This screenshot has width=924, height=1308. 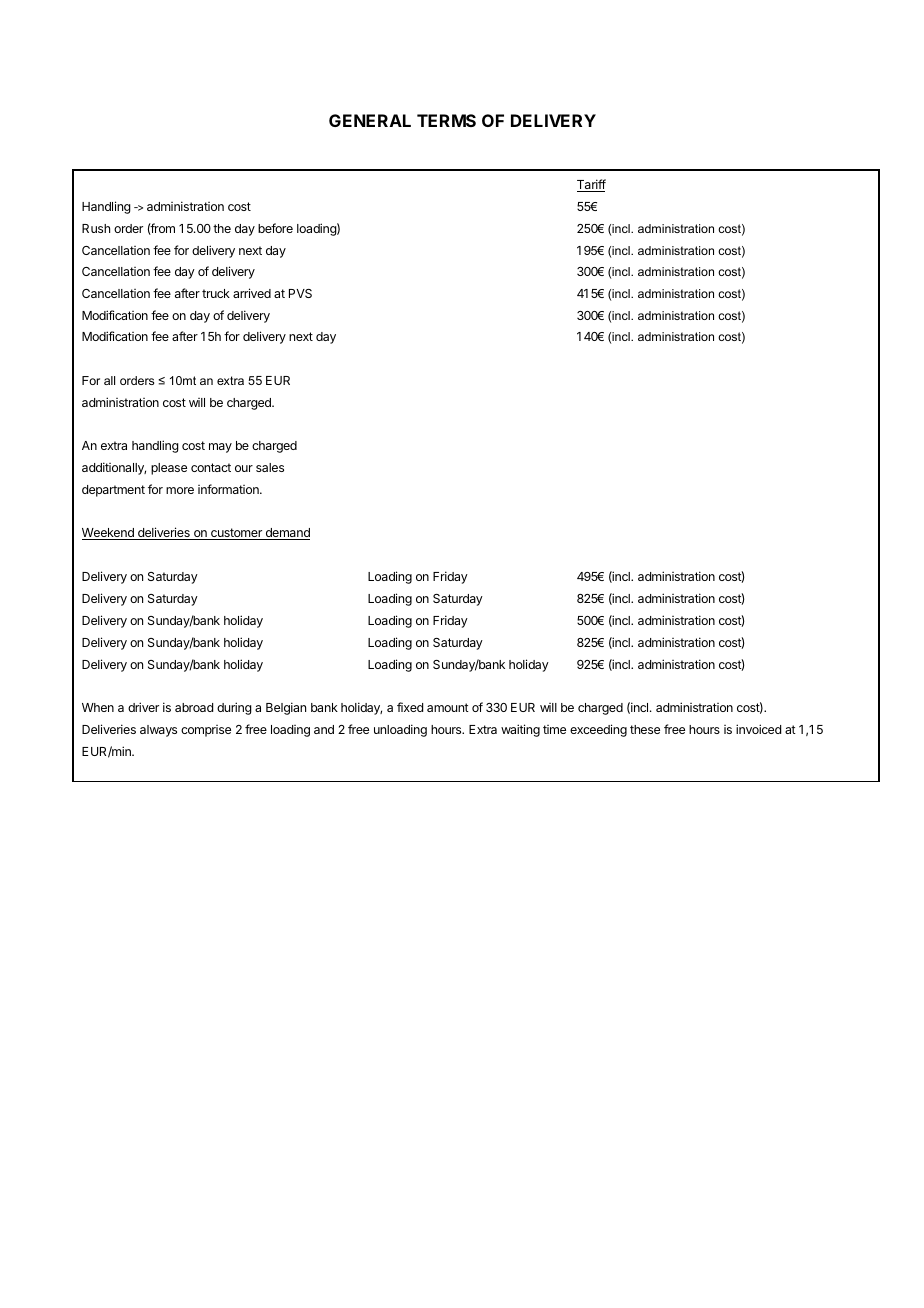 What do you see at coordinates (446, 120) in the screenshot?
I see `TERMS` at bounding box center [446, 120].
